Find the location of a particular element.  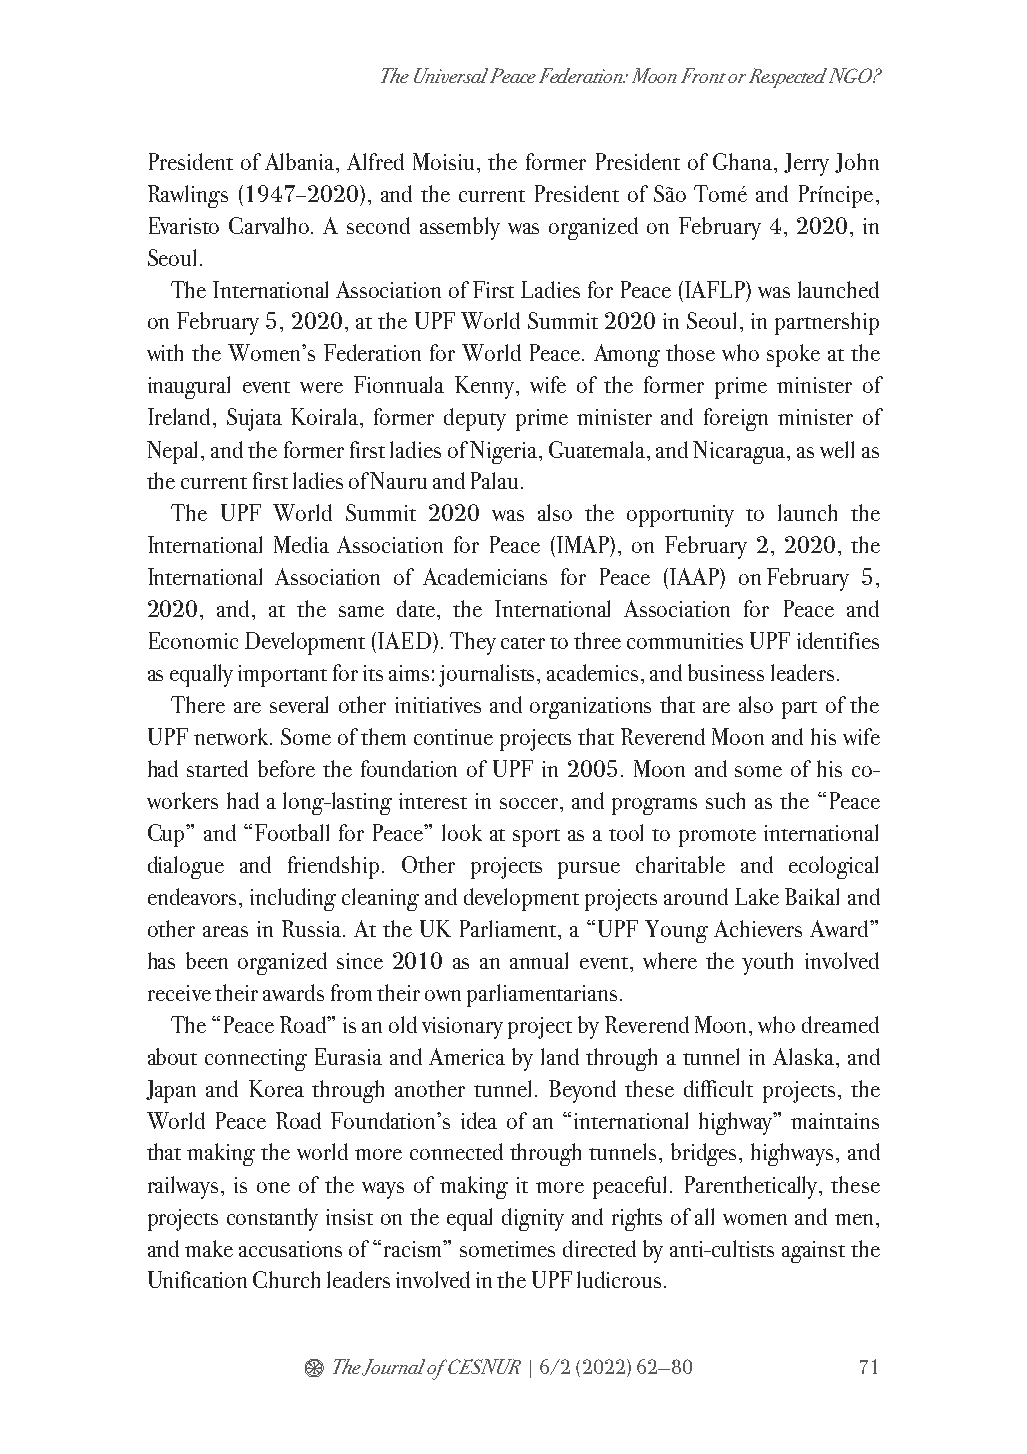

against is located at coordinates (813, 1252).
